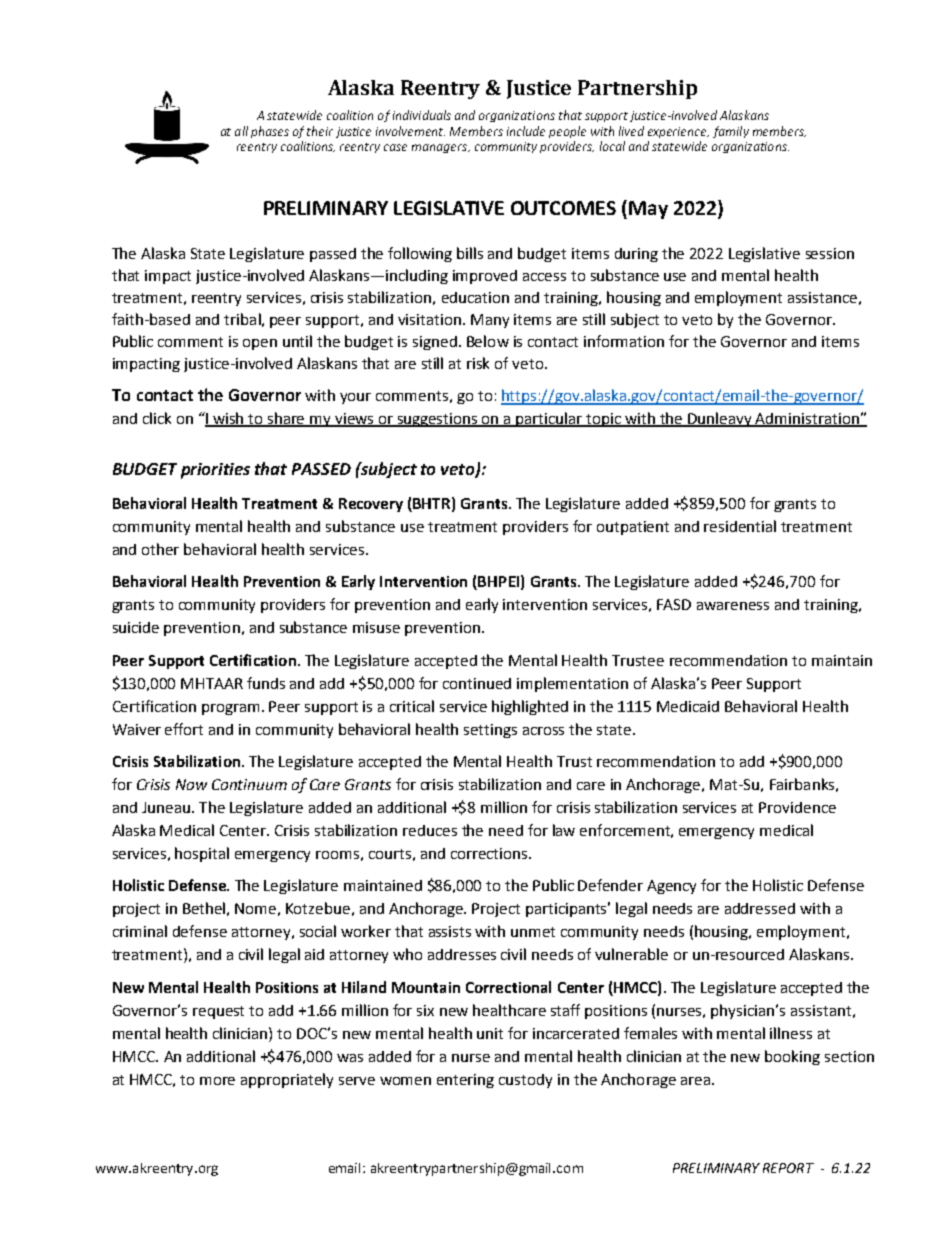 The image size is (952, 1233). I want to click on Dunleavy, so click(721, 419).
